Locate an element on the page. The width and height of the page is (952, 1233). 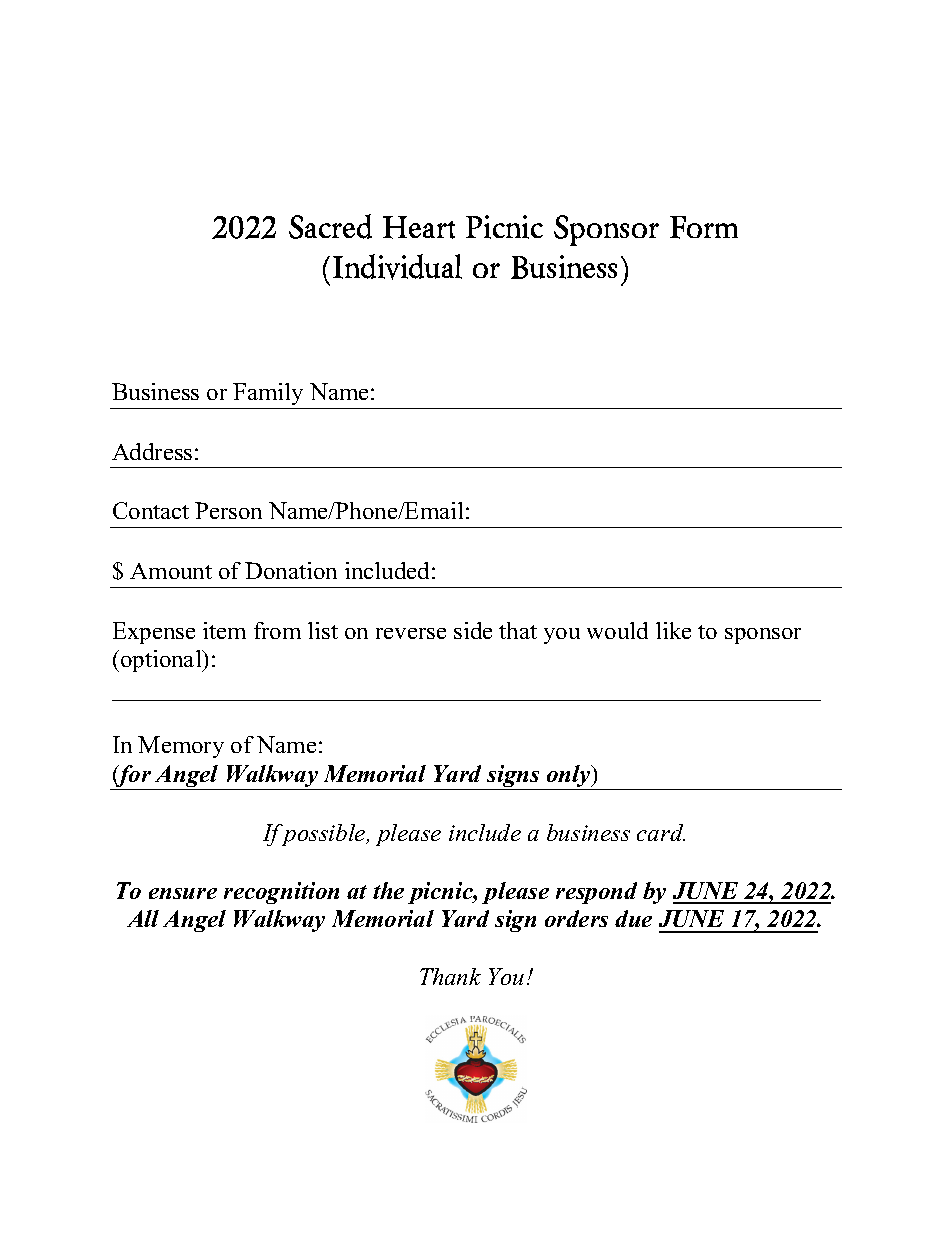
would is located at coordinates (617, 630).
